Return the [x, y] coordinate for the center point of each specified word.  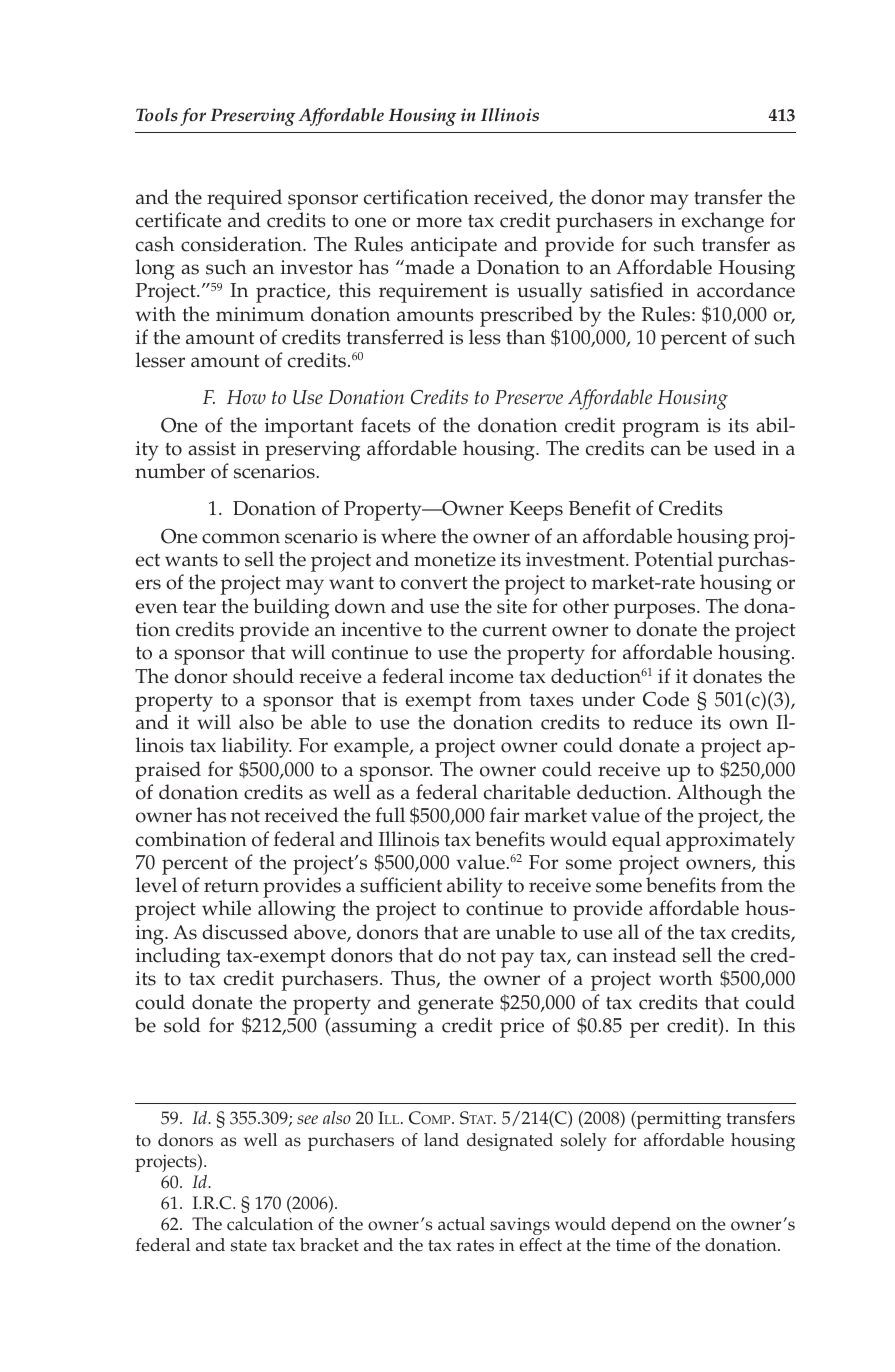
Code [666, 699]
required [244, 201]
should [263, 676]
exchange [723, 222]
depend [641, 1226]
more [439, 222]
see [307, 1119]
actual [461, 1224]
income [481, 676]
